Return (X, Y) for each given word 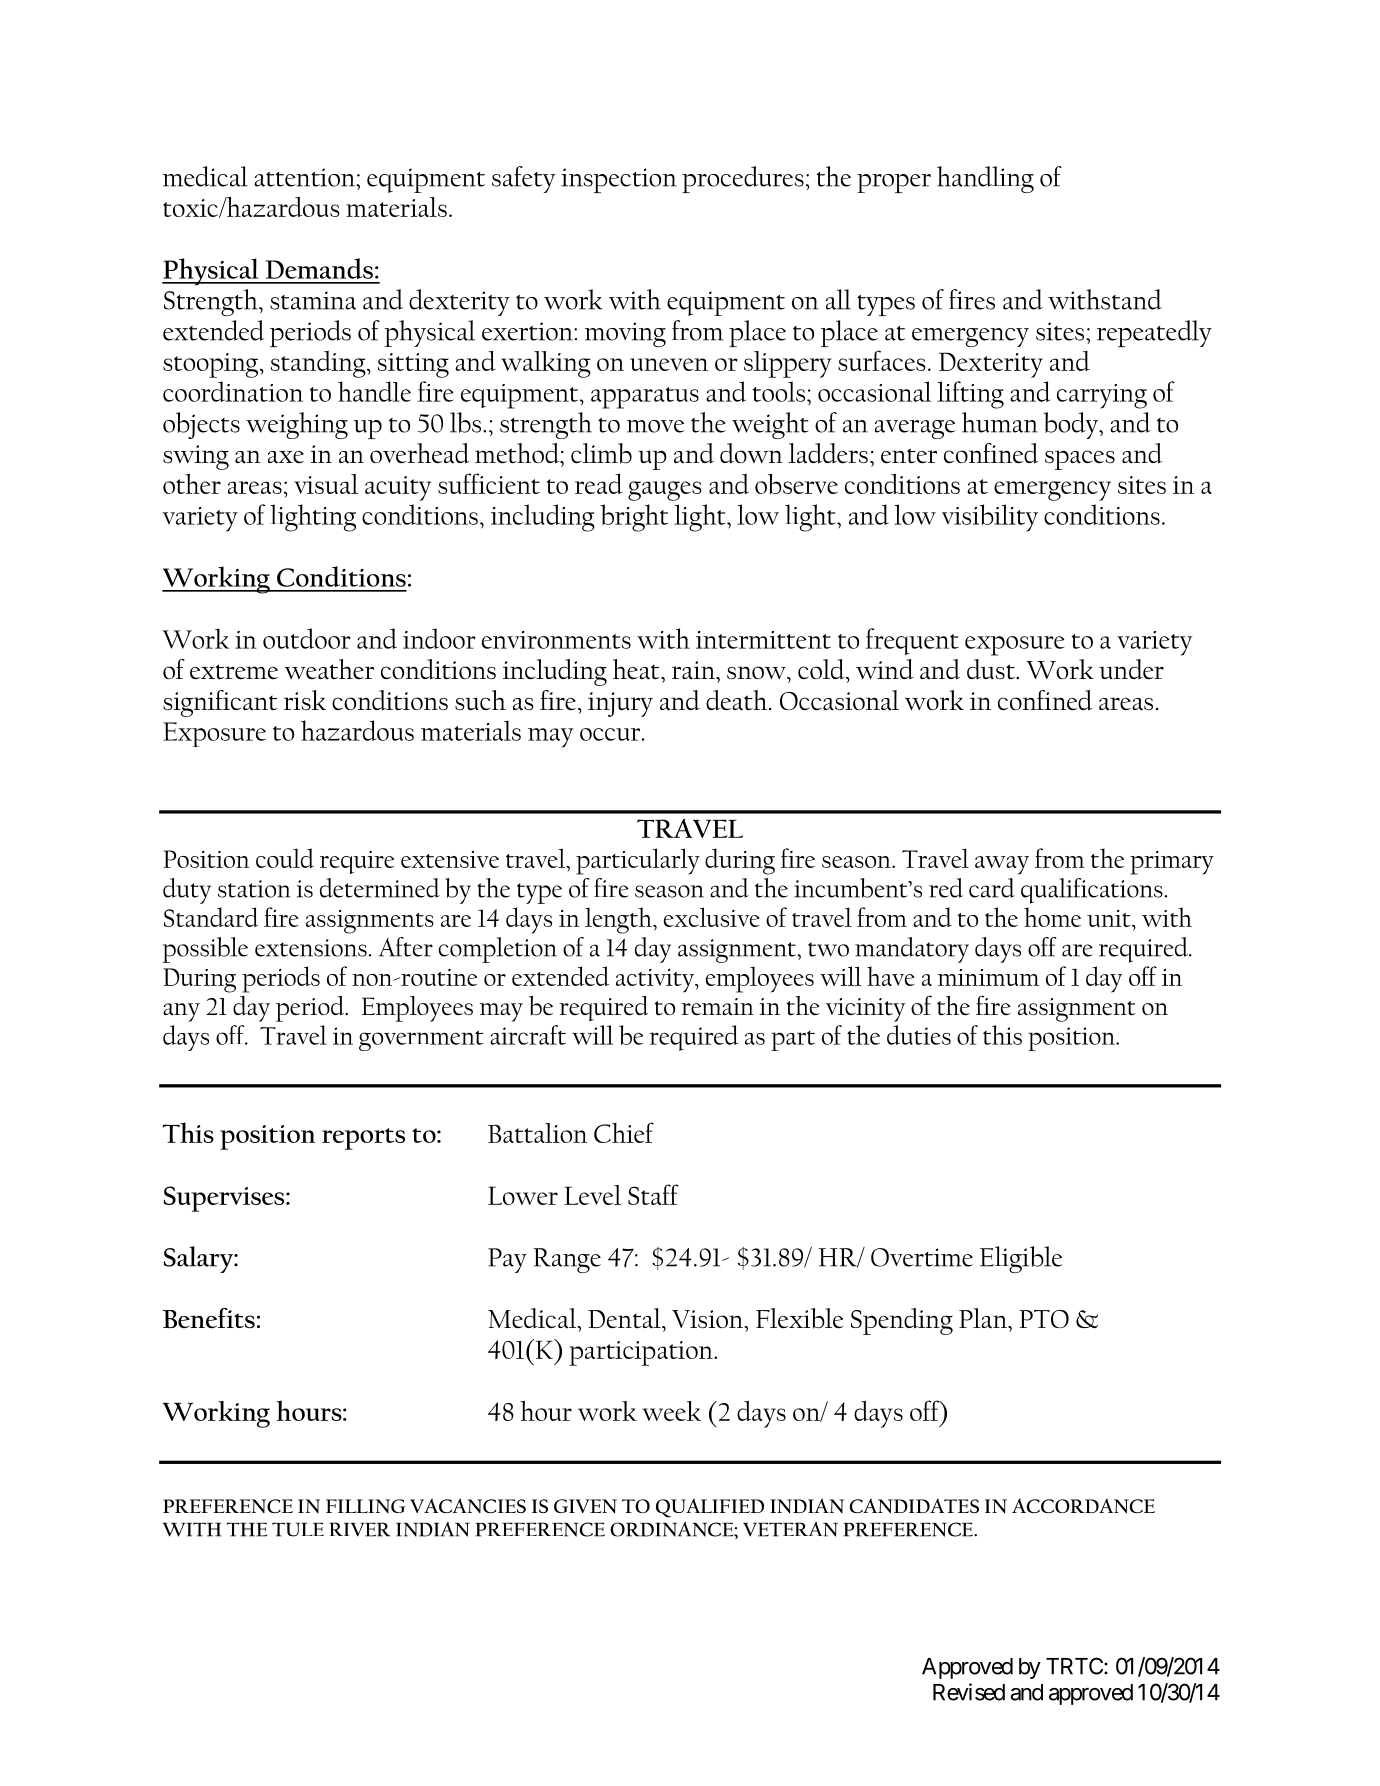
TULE (298, 1529)
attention (305, 177)
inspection (618, 180)
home (1052, 917)
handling (985, 179)
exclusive (712, 917)
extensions (311, 948)
